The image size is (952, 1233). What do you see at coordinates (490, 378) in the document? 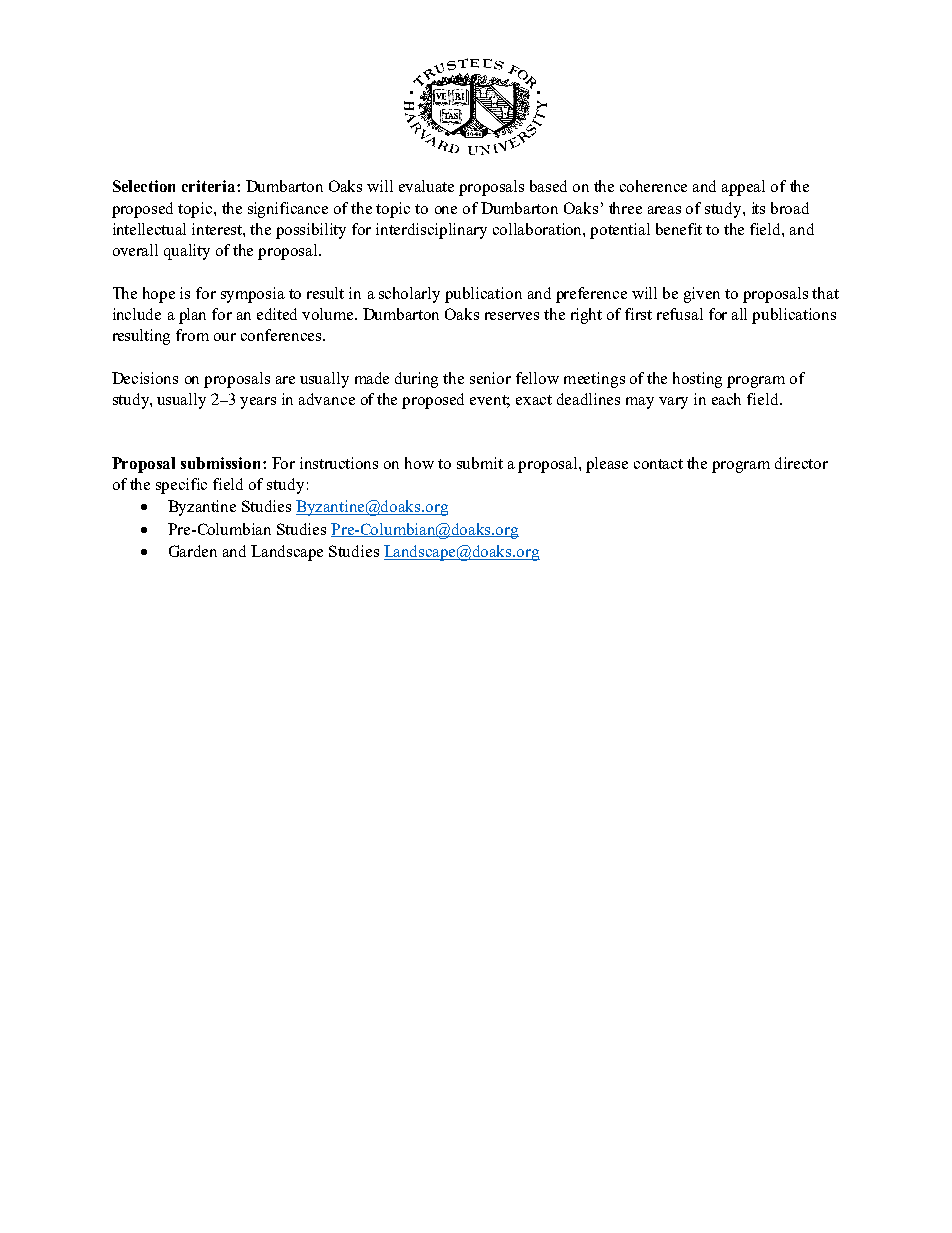
I see `senior` at bounding box center [490, 378].
